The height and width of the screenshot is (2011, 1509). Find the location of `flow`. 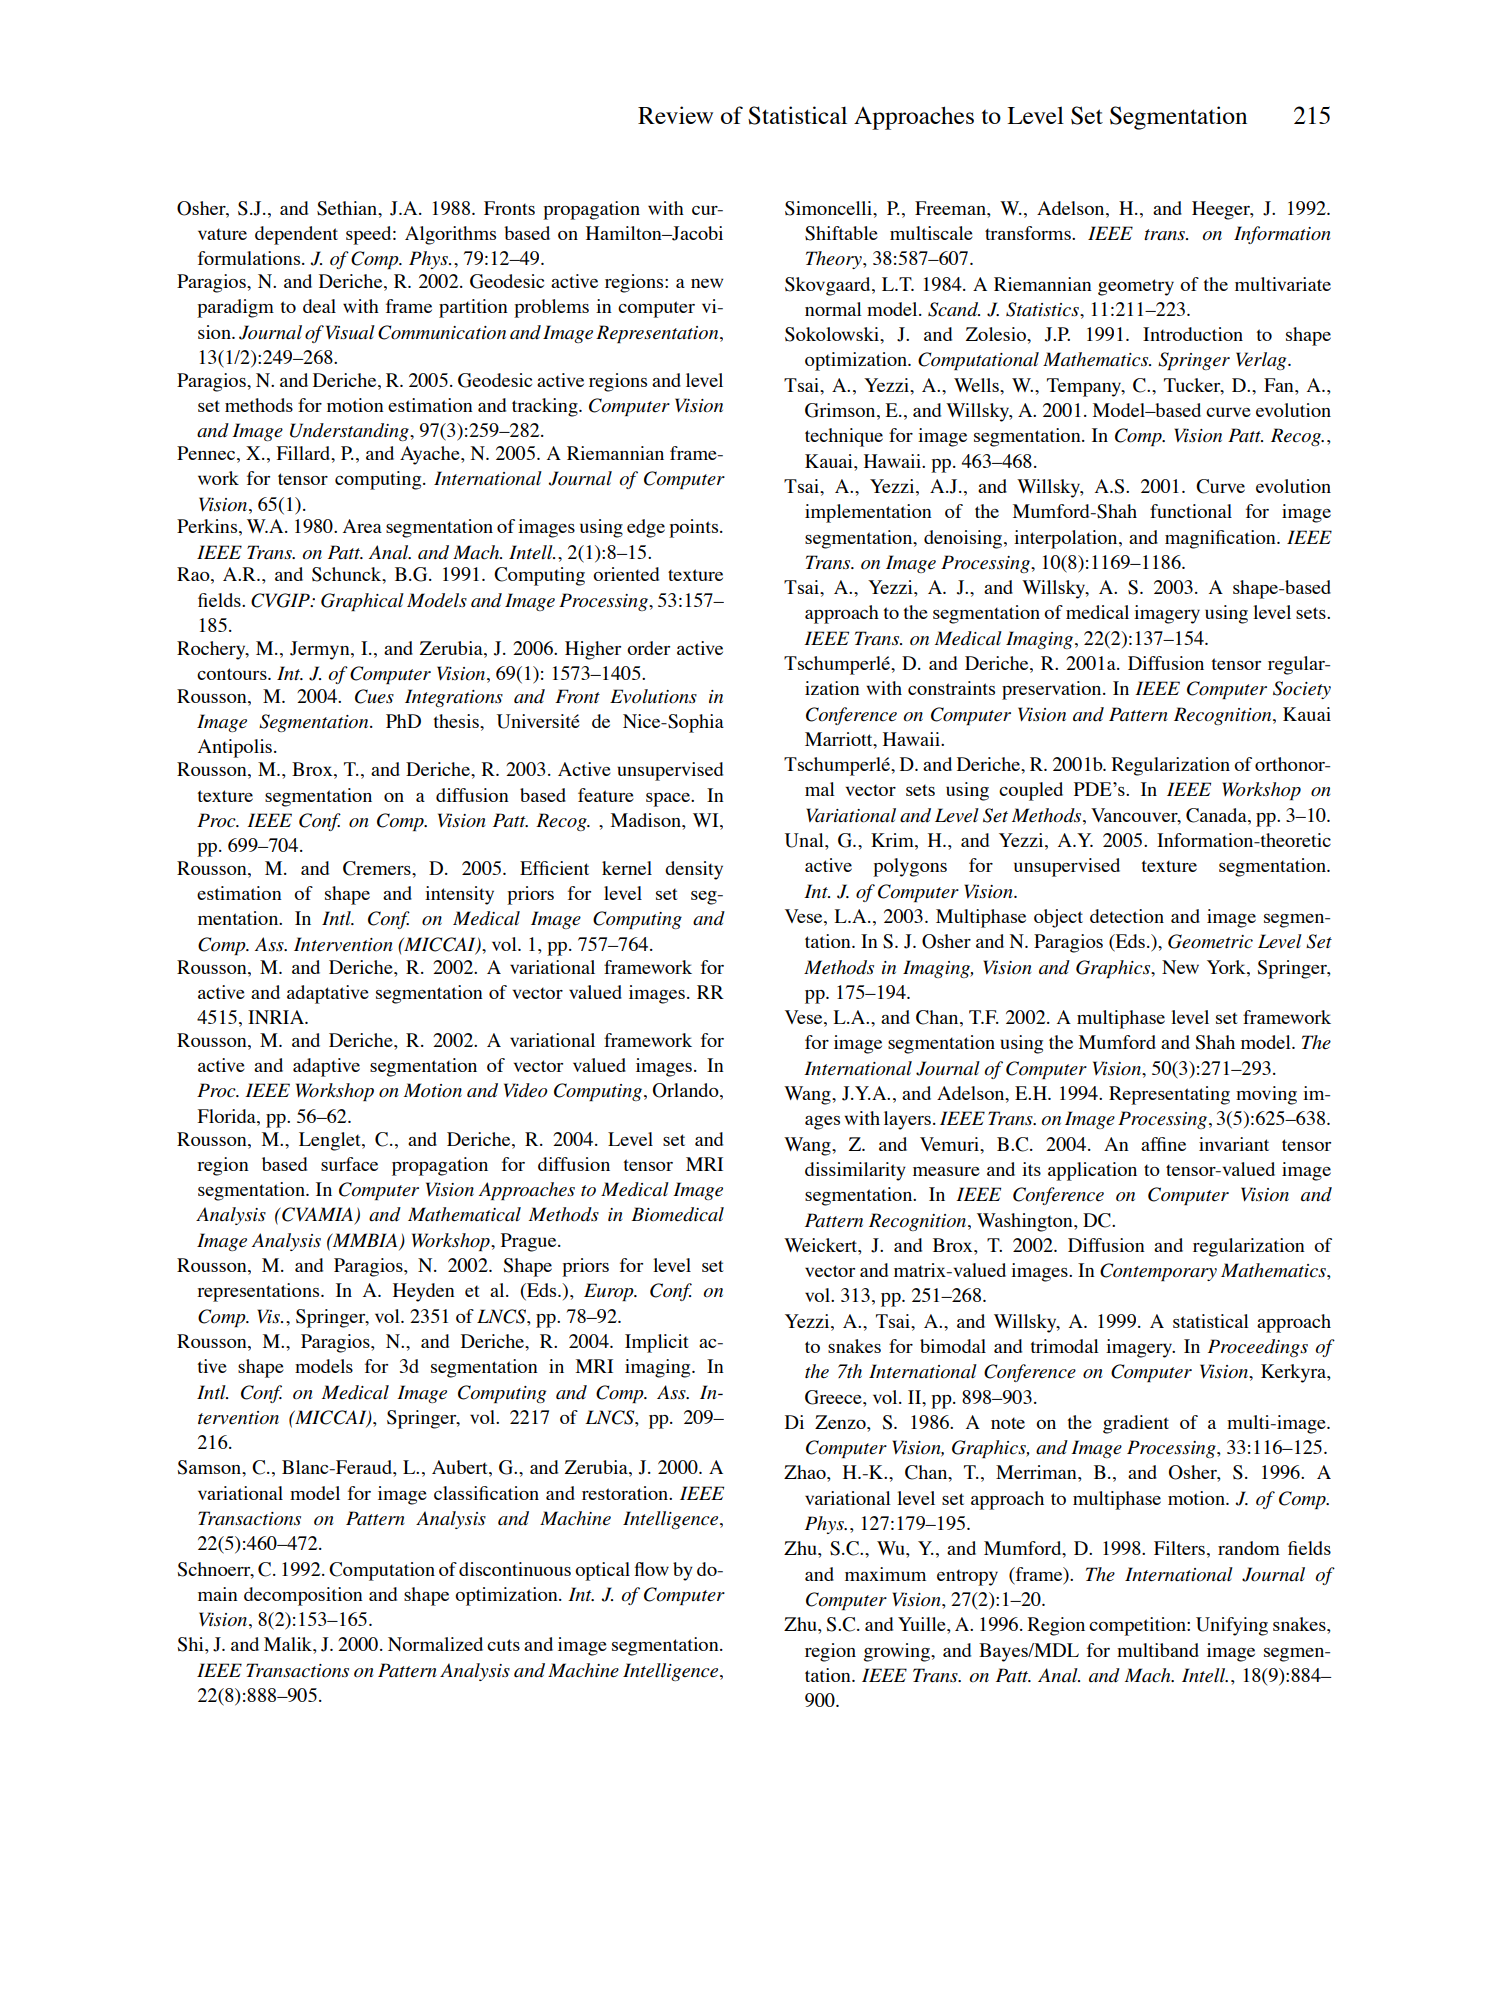

flow is located at coordinates (652, 1569).
